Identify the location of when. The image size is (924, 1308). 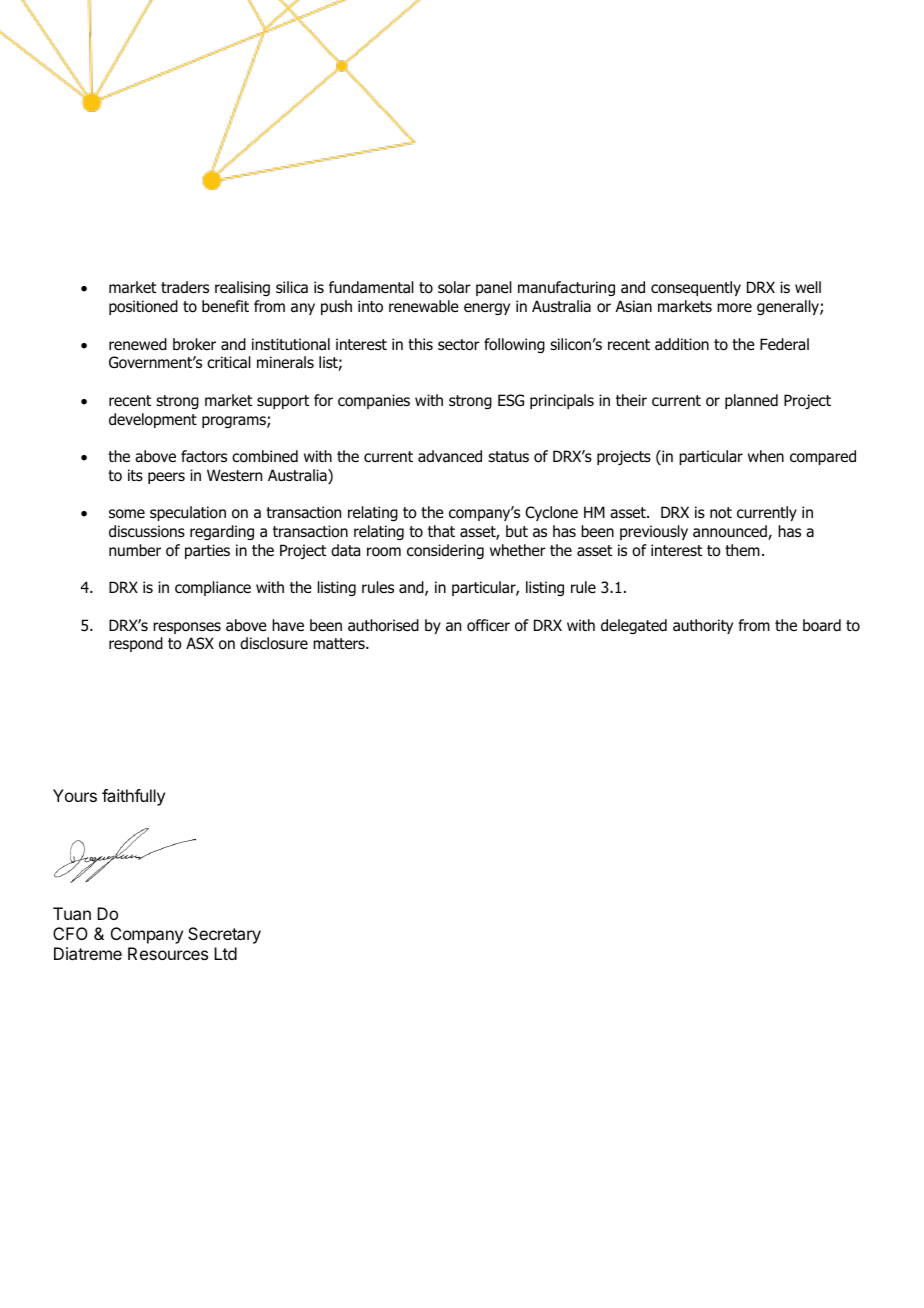
(766, 456).
